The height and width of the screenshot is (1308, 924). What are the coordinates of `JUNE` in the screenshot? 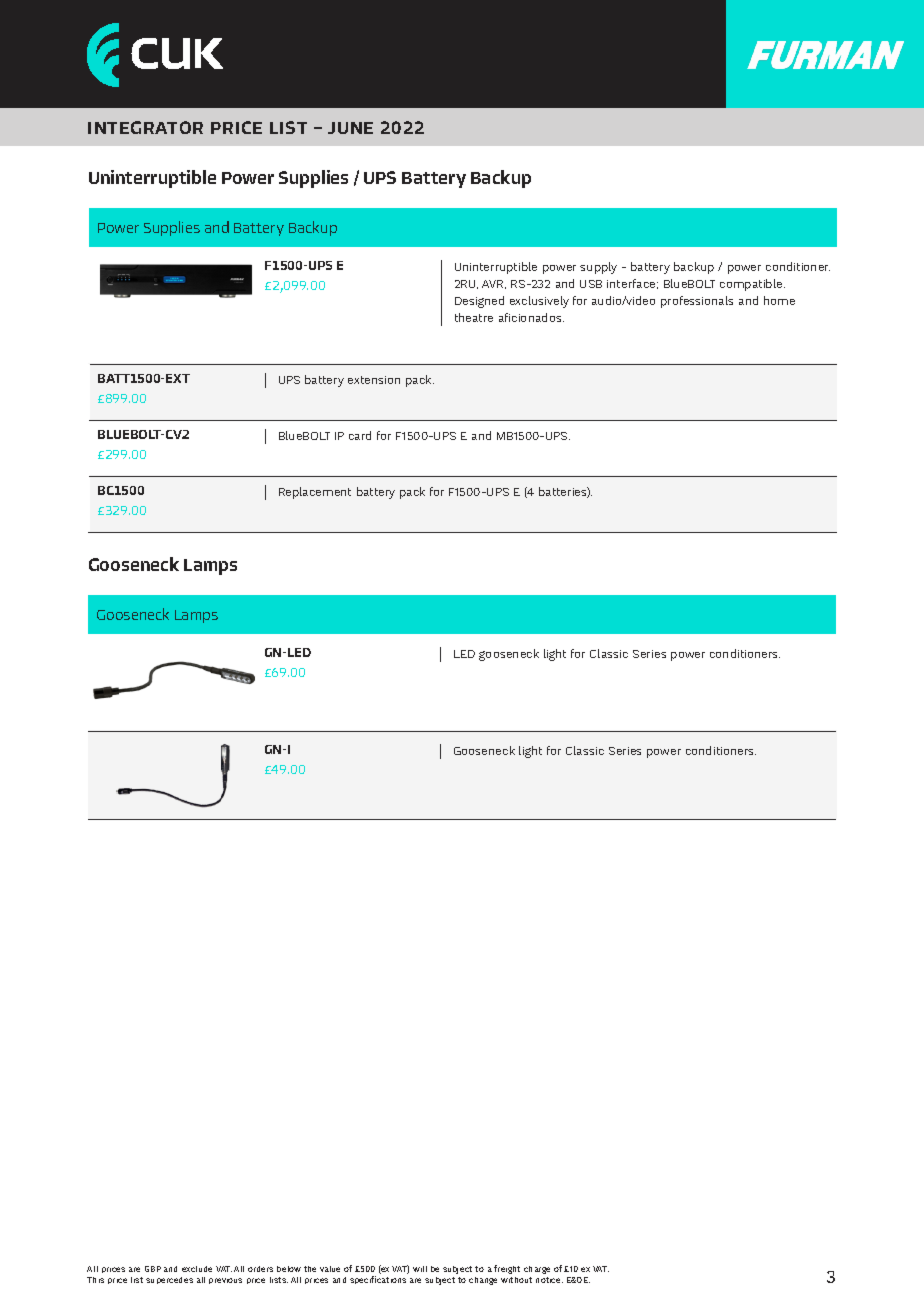 It's located at (350, 128).
